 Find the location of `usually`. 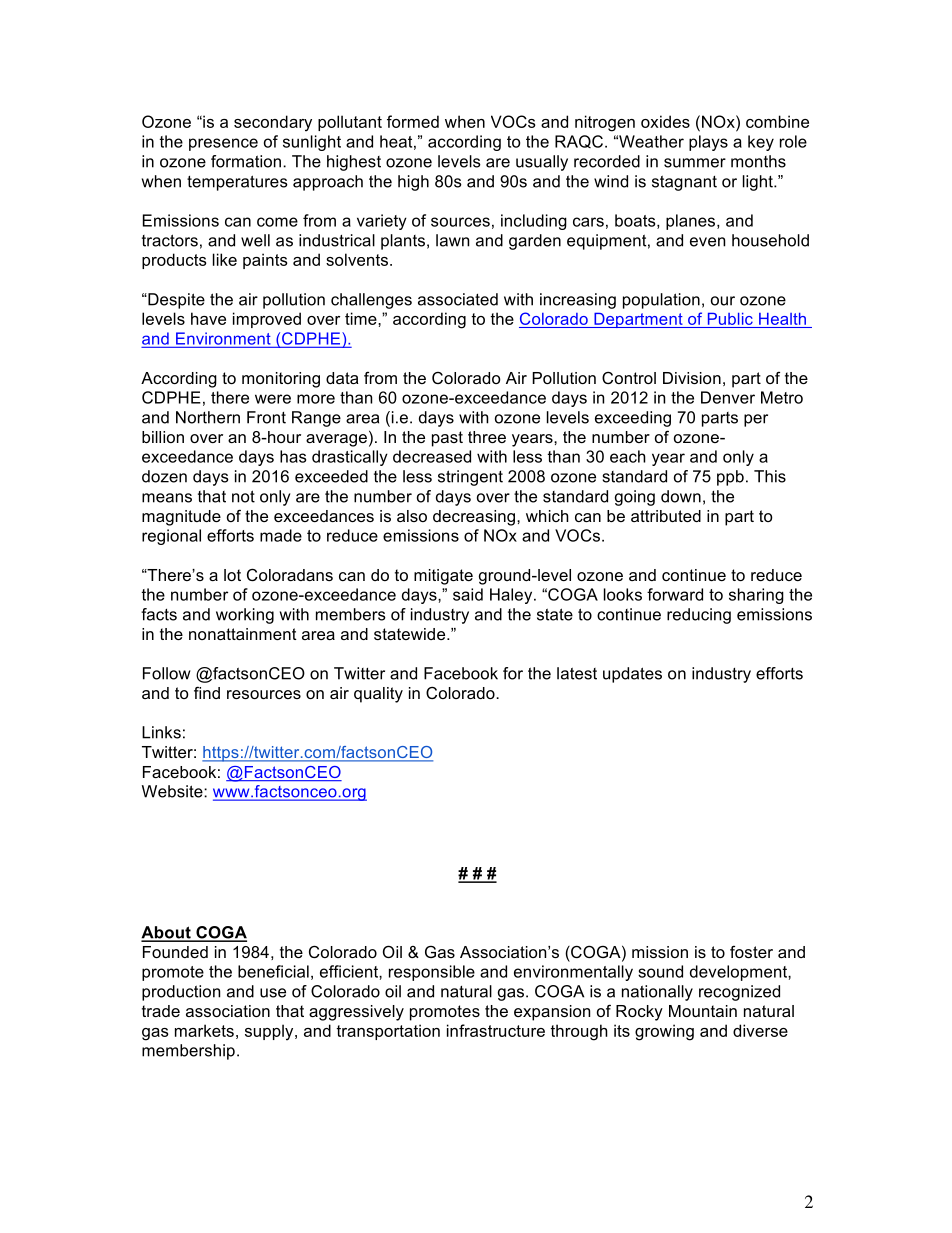

usually is located at coordinates (542, 163).
